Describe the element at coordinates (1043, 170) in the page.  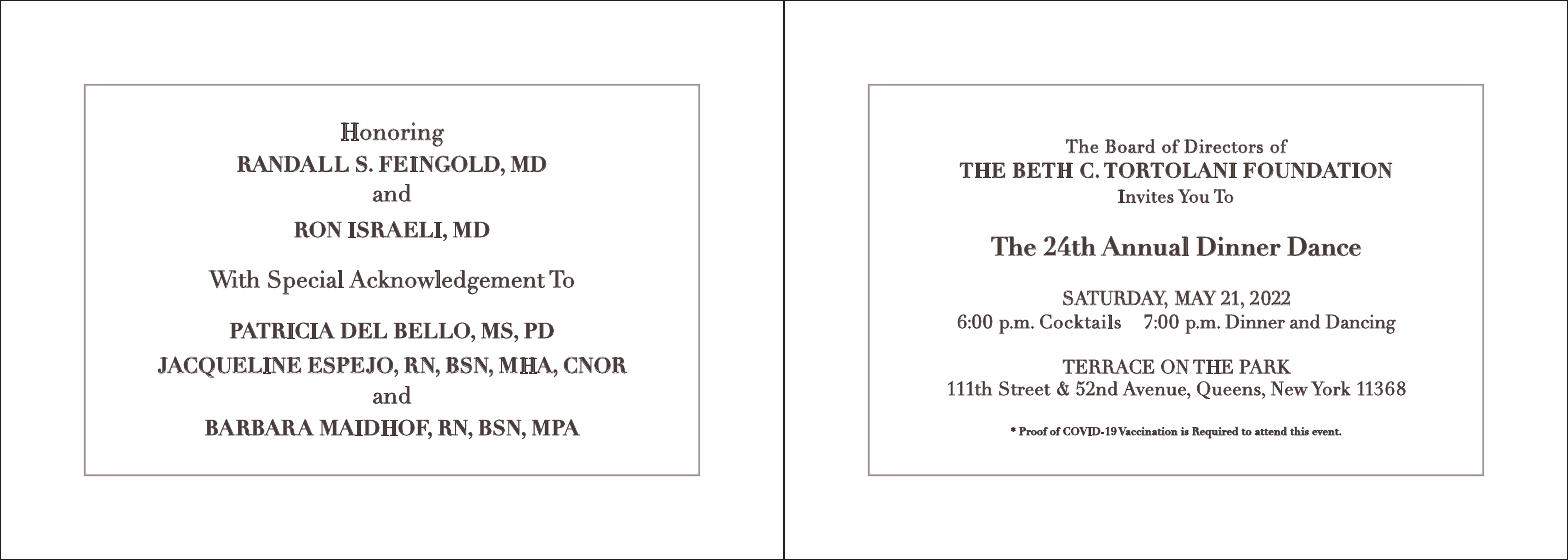
I see `BETH` at that location.
